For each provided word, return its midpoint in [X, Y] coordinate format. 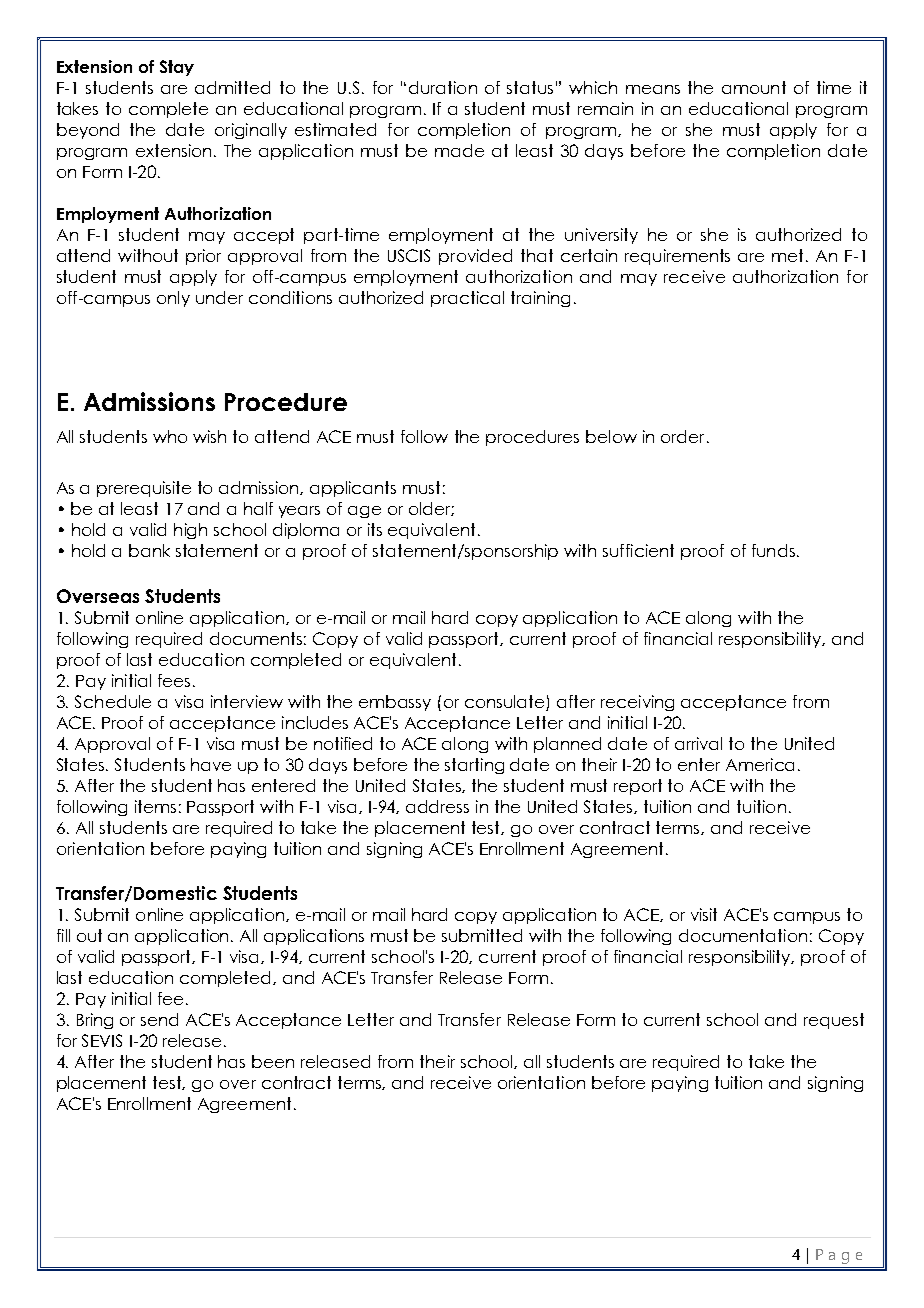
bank [149, 550]
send [159, 1019]
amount [754, 87]
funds [773, 550]
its [375, 529]
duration [443, 87]
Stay [177, 68]
